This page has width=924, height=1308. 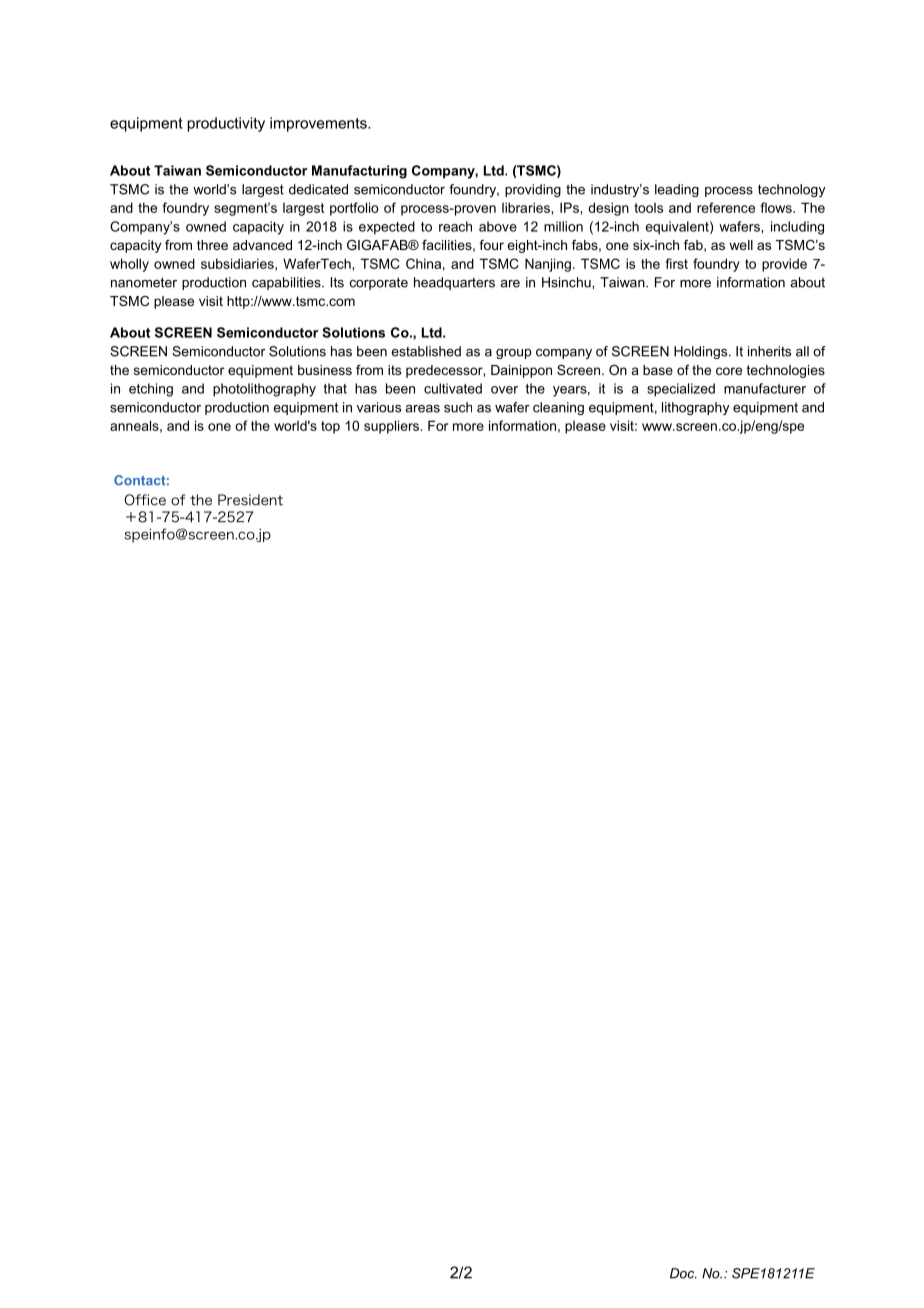 I want to click on reference, so click(x=726, y=207).
